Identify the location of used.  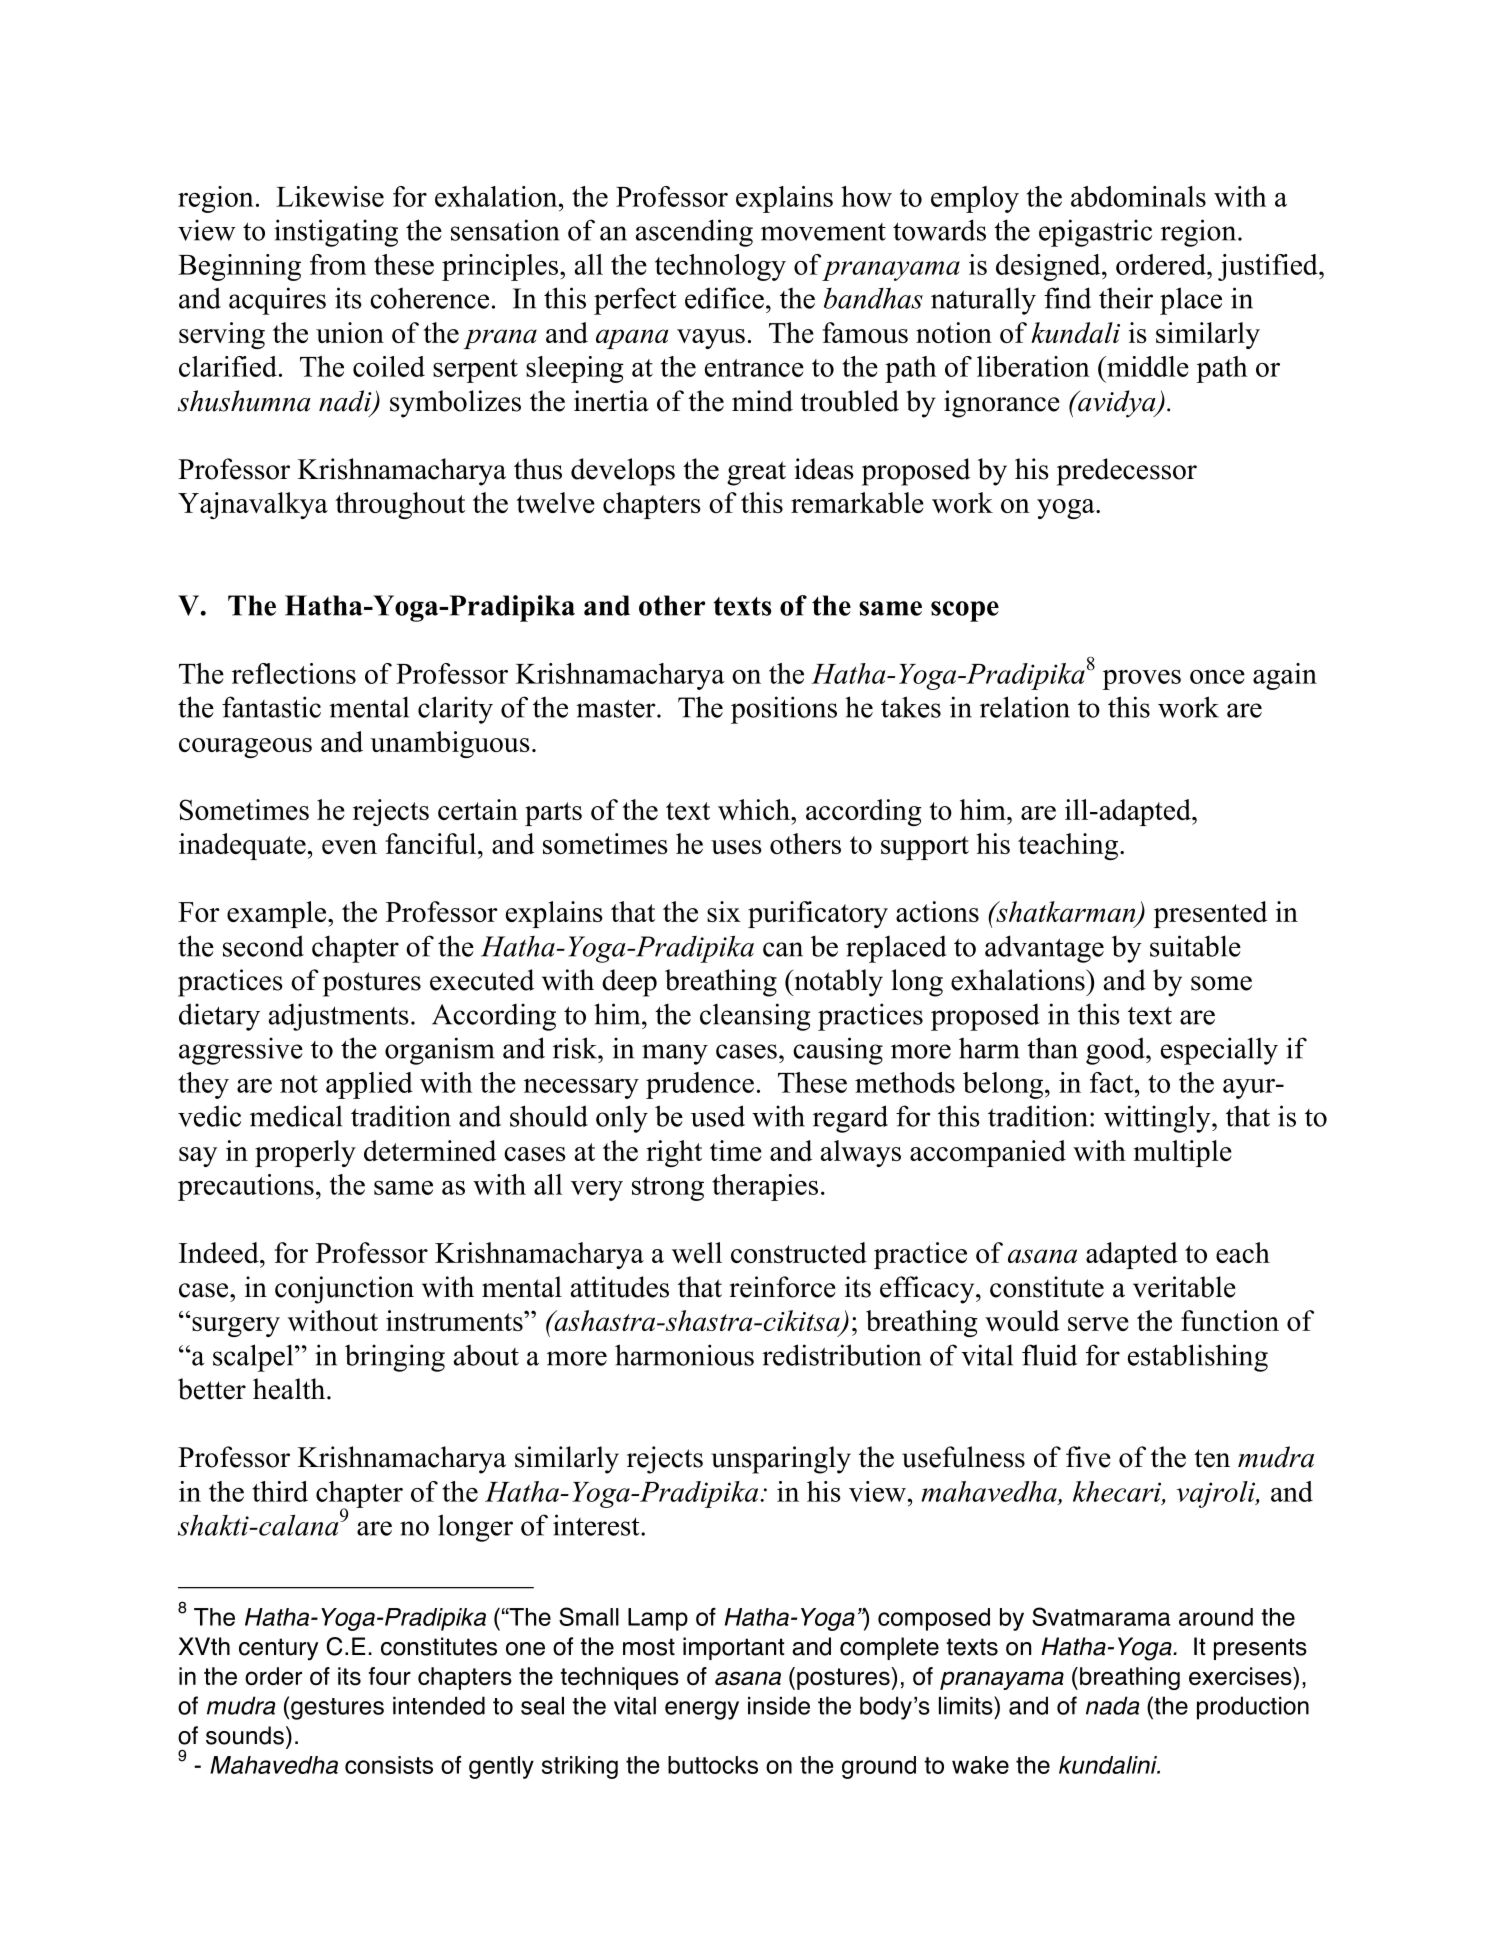
(718, 1116).
